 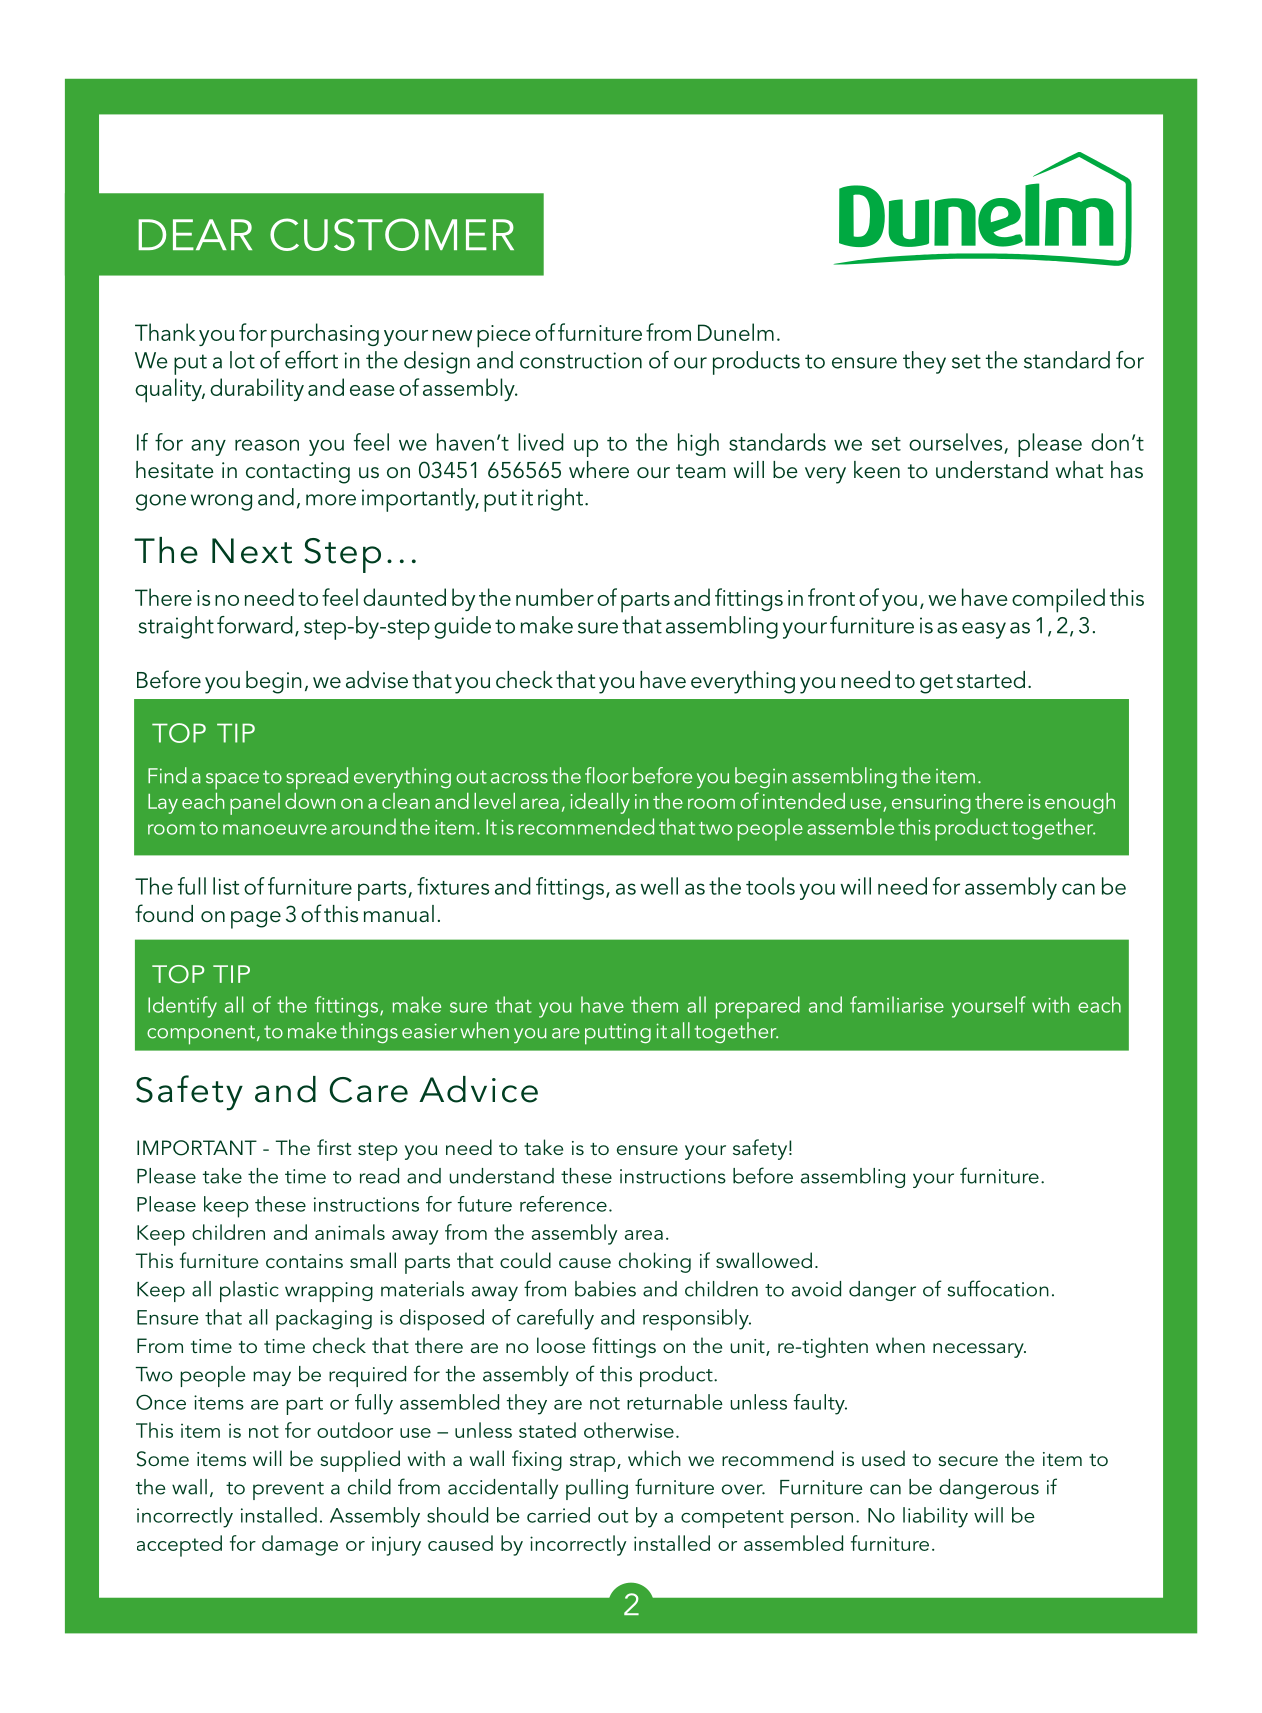 I want to click on DEAR, so click(x=195, y=234).
